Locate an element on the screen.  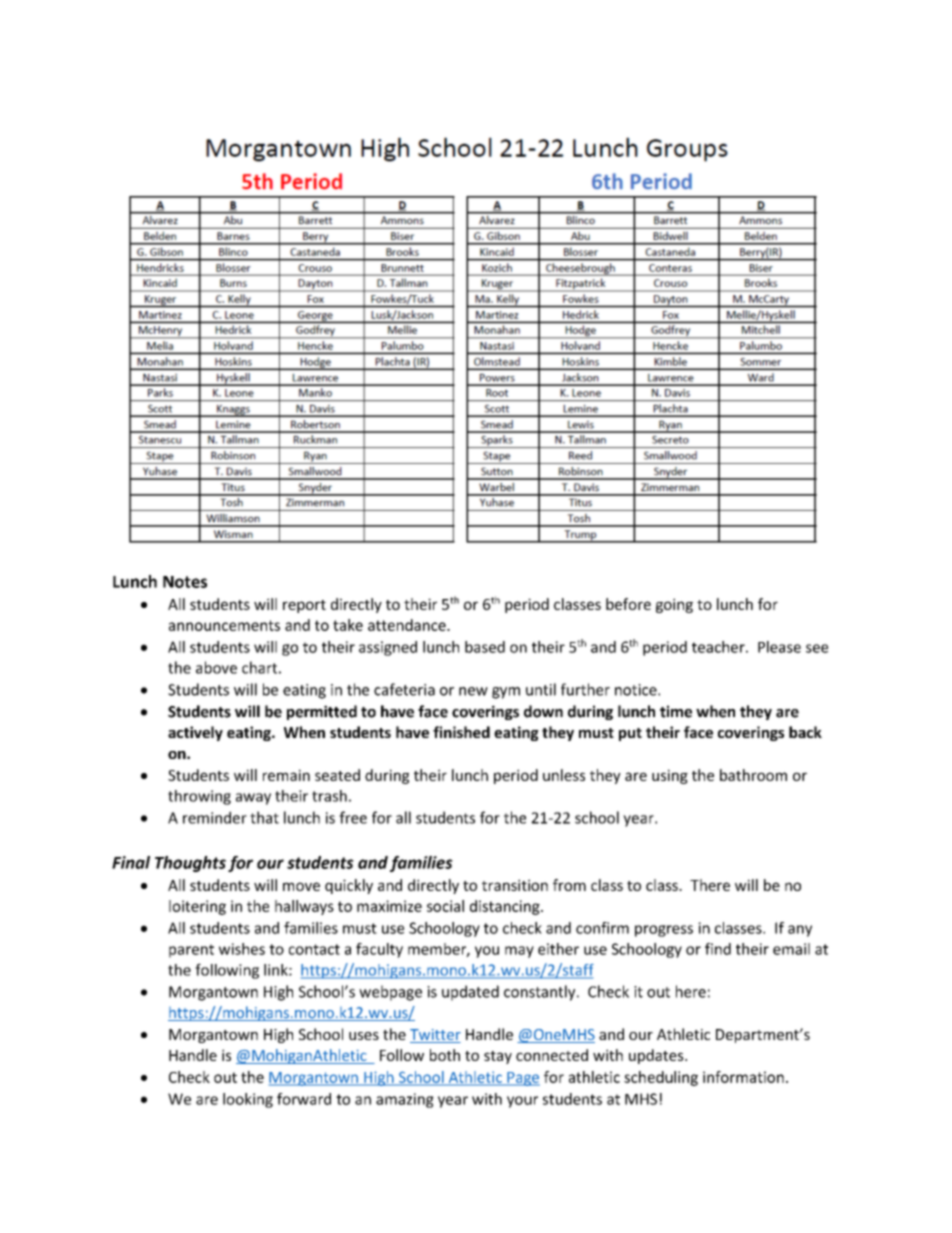
Notes is located at coordinates (185, 582).
